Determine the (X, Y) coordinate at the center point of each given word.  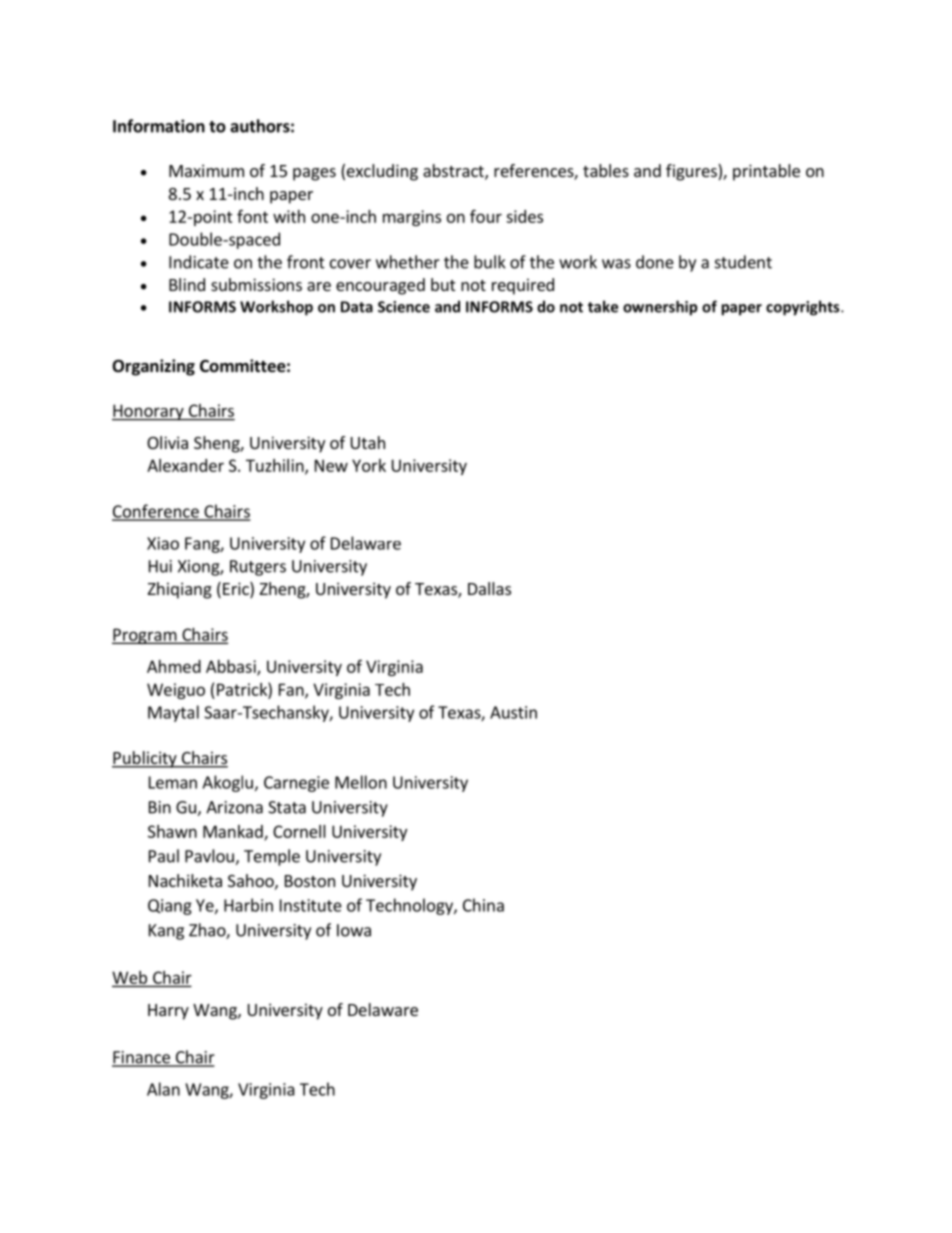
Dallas (489, 588)
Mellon (361, 782)
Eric (237, 590)
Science (404, 307)
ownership (660, 308)
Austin (513, 712)
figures (692, 172)
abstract (454, 172)
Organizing (153, 367)
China (483, 905)
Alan (163, 1089)
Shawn (172, 831)
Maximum (206, 170)
